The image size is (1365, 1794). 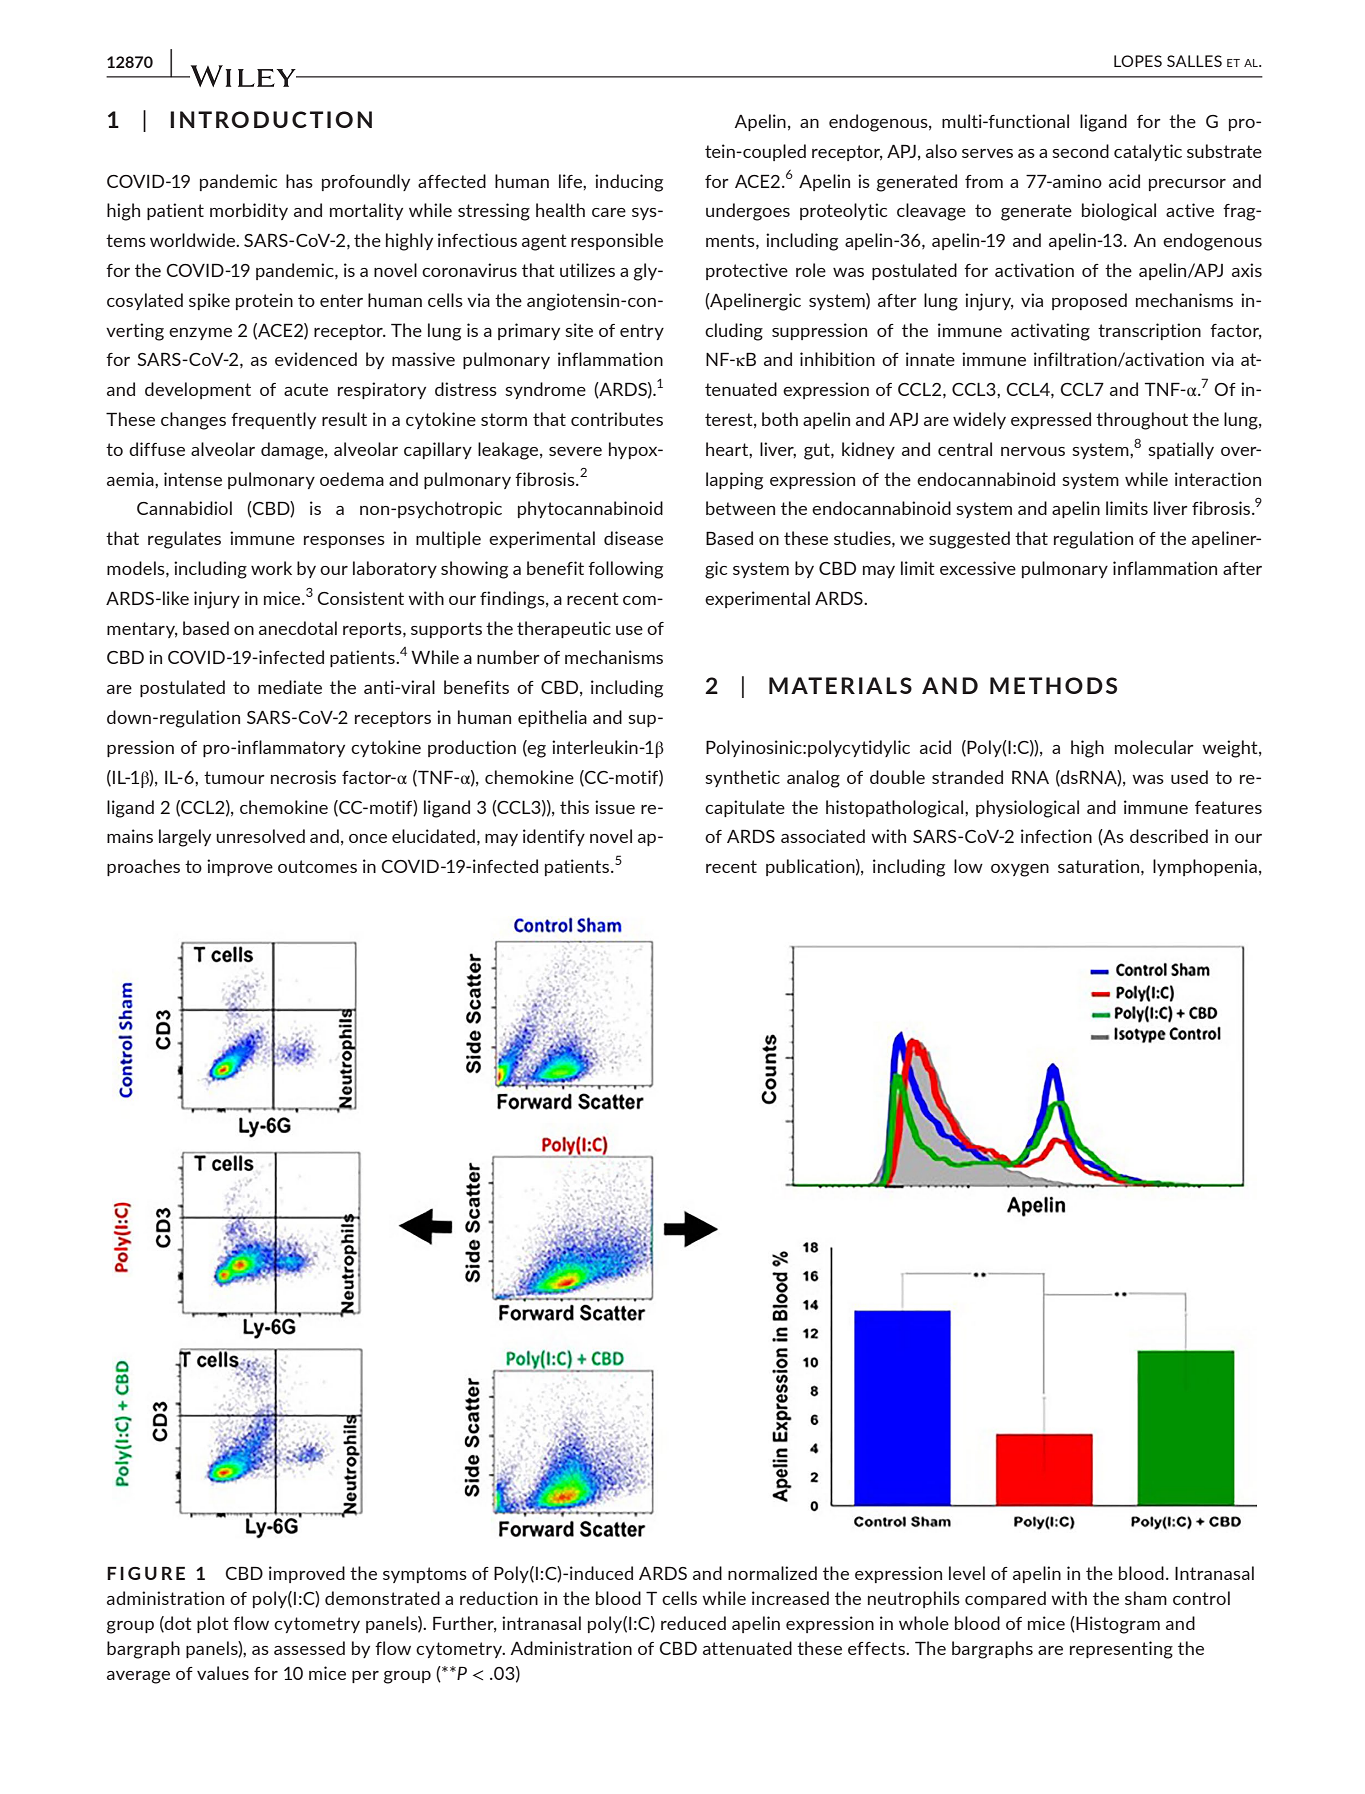 What do you see at coordinates (317, 866) in the screenshot?
I see `outcomes` at bounding box center [317, 866].
